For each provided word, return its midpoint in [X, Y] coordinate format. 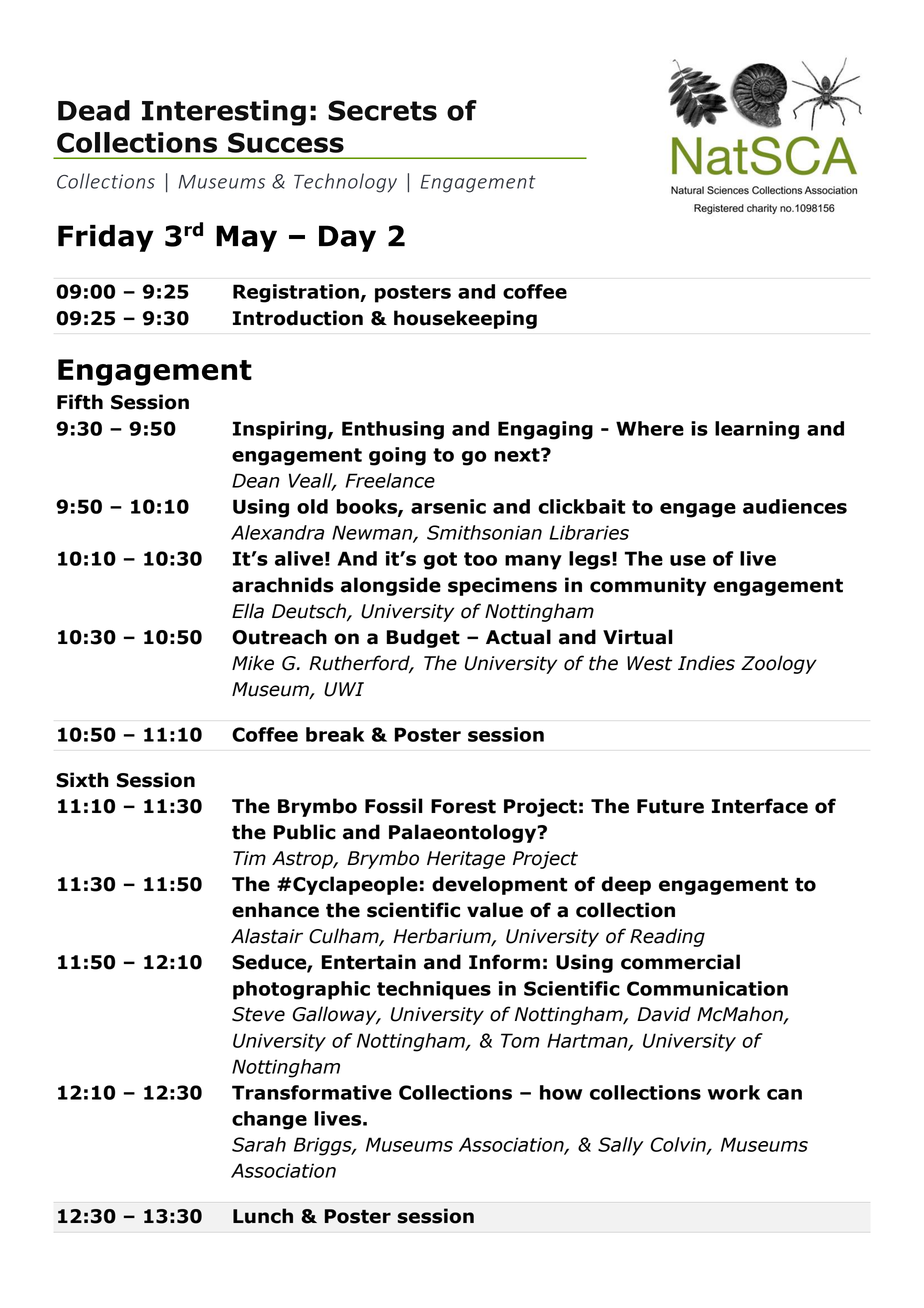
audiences [795, 506]
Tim [249, 858]
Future [670, 806]
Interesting [224, 113]
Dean [256, 480]
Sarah [259, 1144]
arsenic [448, 506]
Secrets [382, 110]
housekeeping [465, 319]
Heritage [466, 860]
